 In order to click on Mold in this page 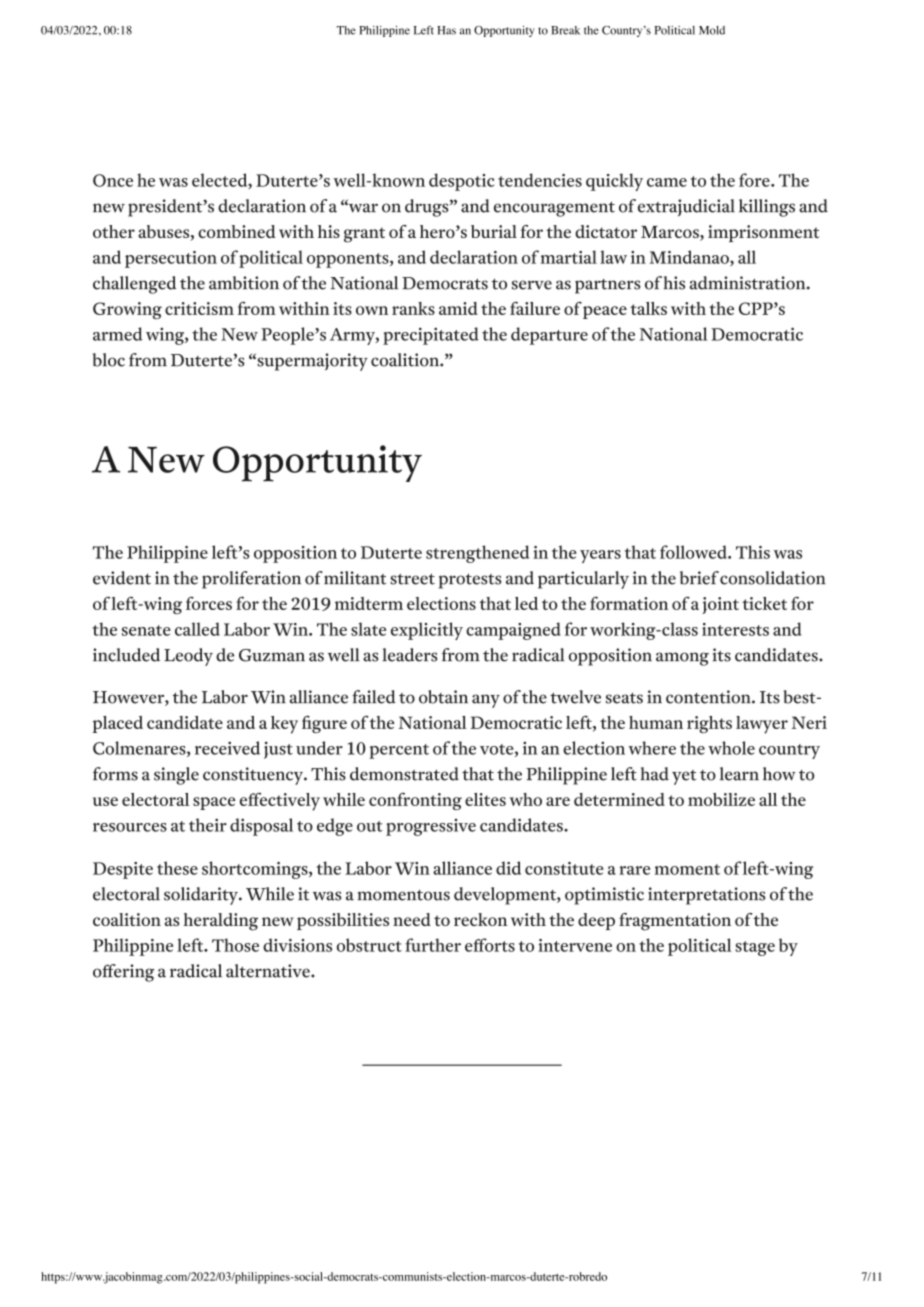, I will do `click(712, 30)`.
